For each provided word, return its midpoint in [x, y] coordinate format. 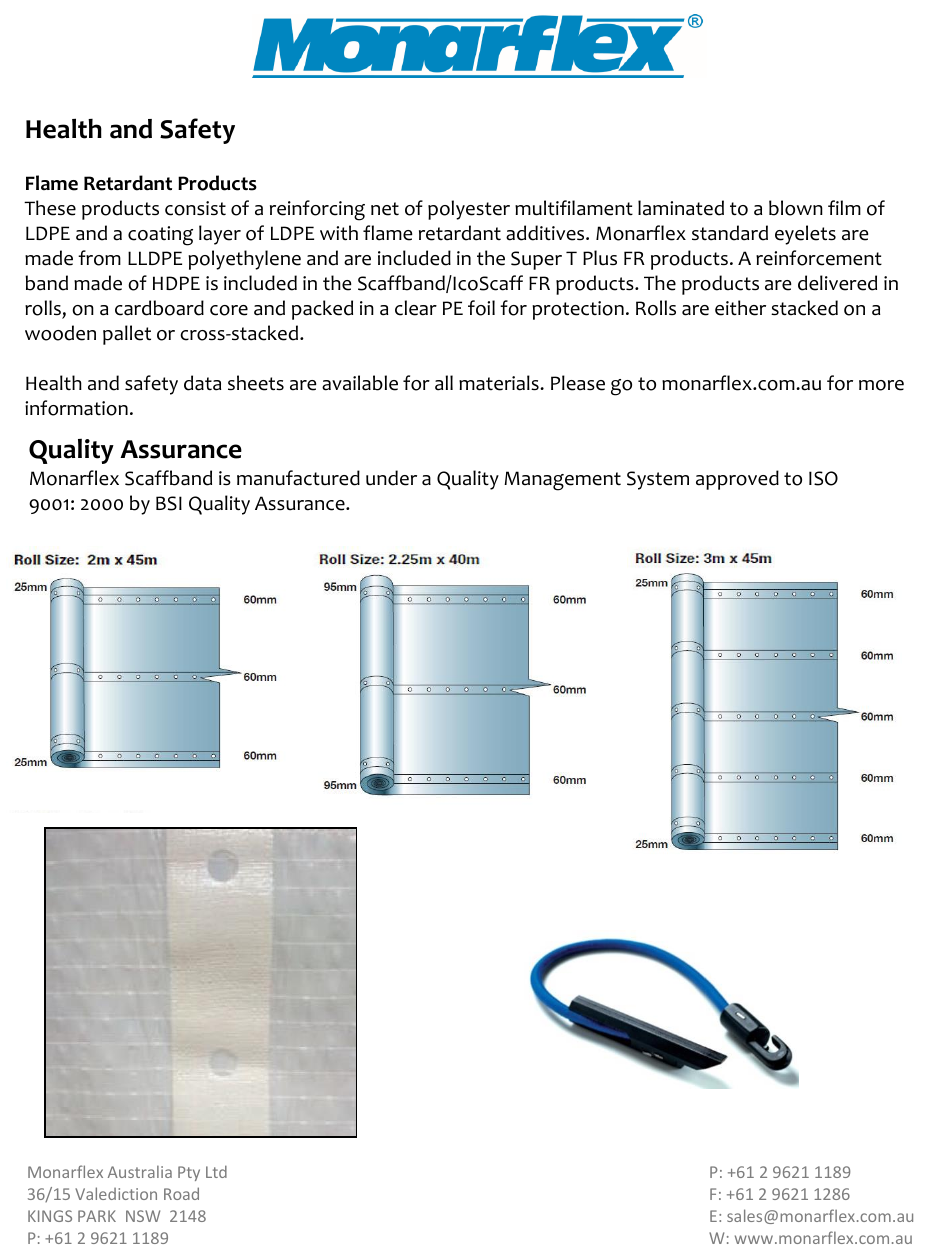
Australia [140, 1171]
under [391, 478]
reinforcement [819, 258]
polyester [469, 210]
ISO [823, 478]
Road [181, 1193]
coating [160, 236]
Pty [189, 1173]
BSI [169, 503]
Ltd [216, 1171]
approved [737, 480]
